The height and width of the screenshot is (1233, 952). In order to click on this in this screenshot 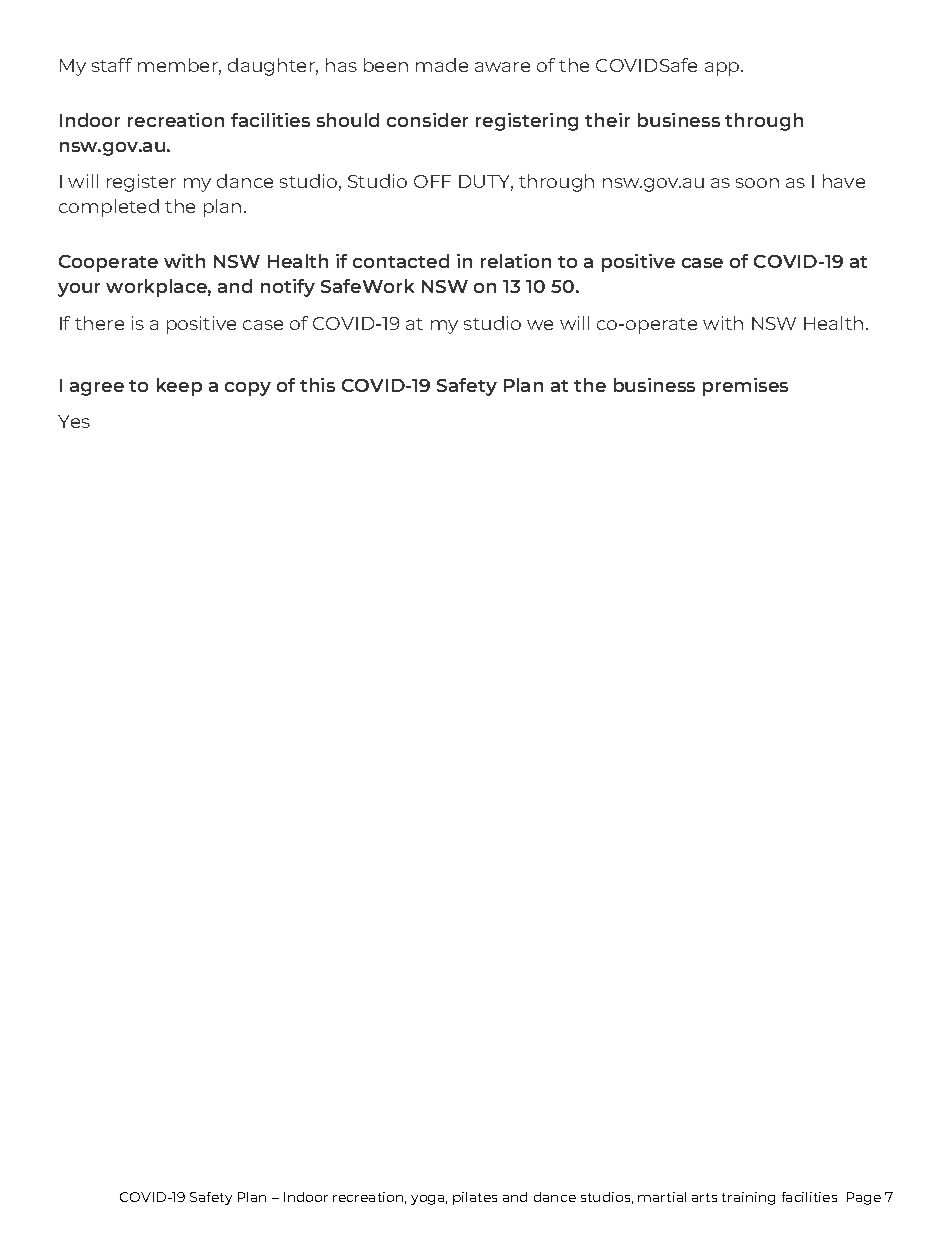, I will do `click(317, 385)`.
